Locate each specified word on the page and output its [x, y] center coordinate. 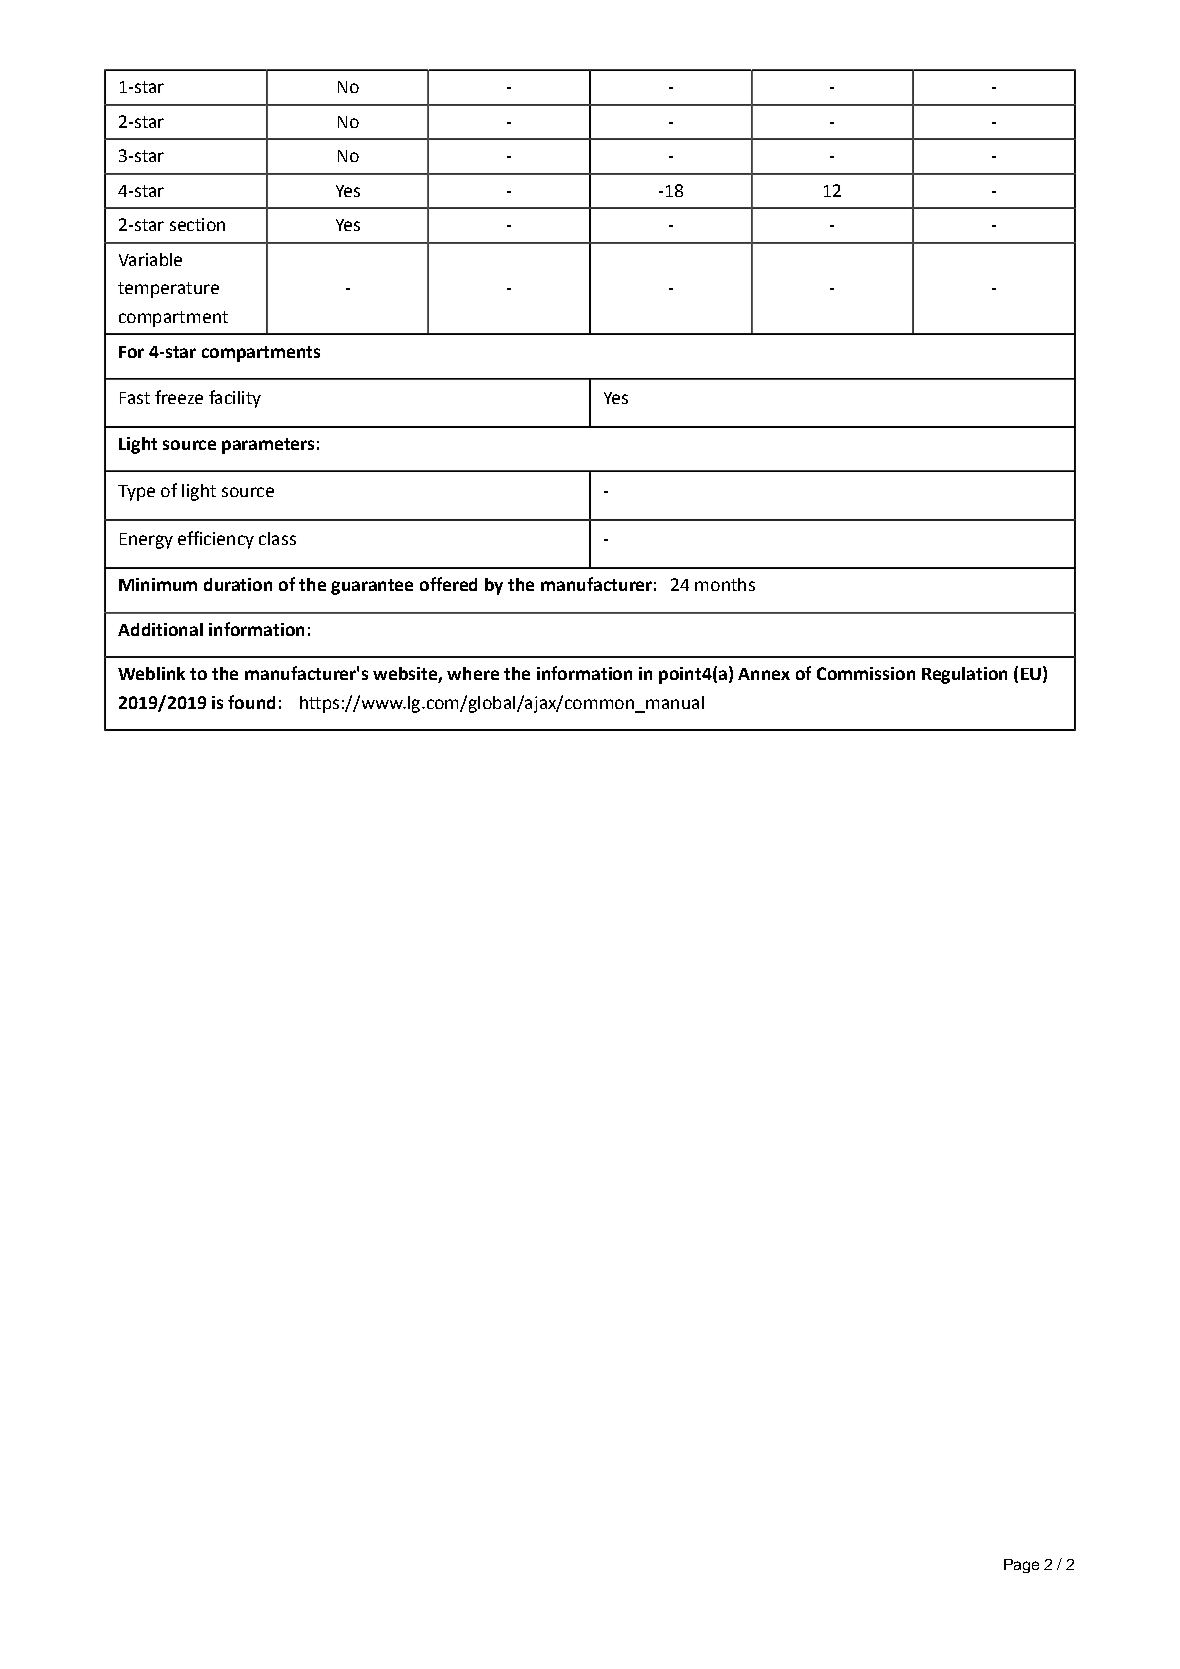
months [725, 584]
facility [235, 399]
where [473, 673]
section [197, 224]
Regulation [964, 675]
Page [1021, 1566]
